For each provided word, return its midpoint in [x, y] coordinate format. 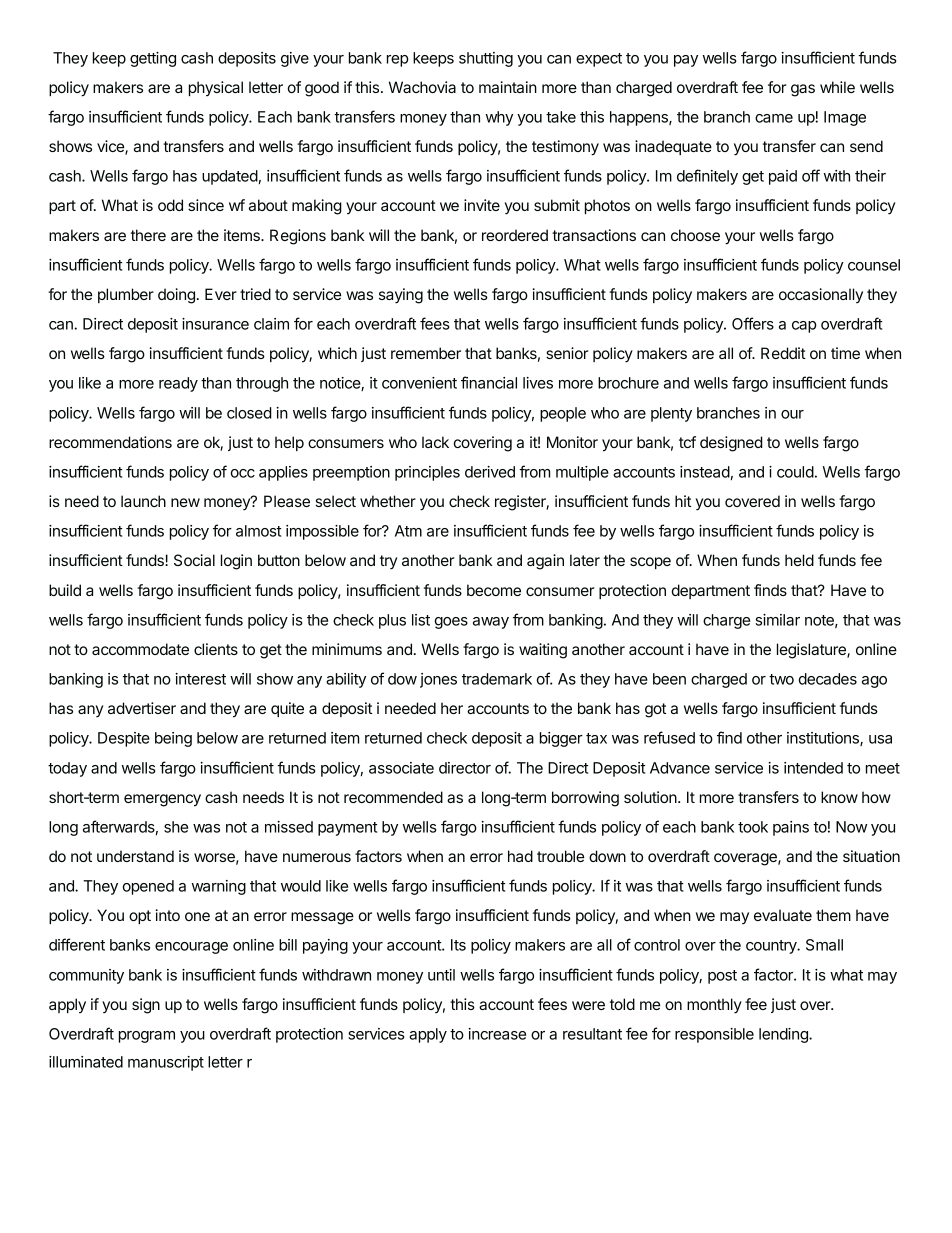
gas [803, 90]
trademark [497, 679]
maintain [508, 87]
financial [489, 382]
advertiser [142, 708]
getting [153, 59]
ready [178, 384]
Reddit [783, 353]
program [147, 1037]
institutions [824, 739]
